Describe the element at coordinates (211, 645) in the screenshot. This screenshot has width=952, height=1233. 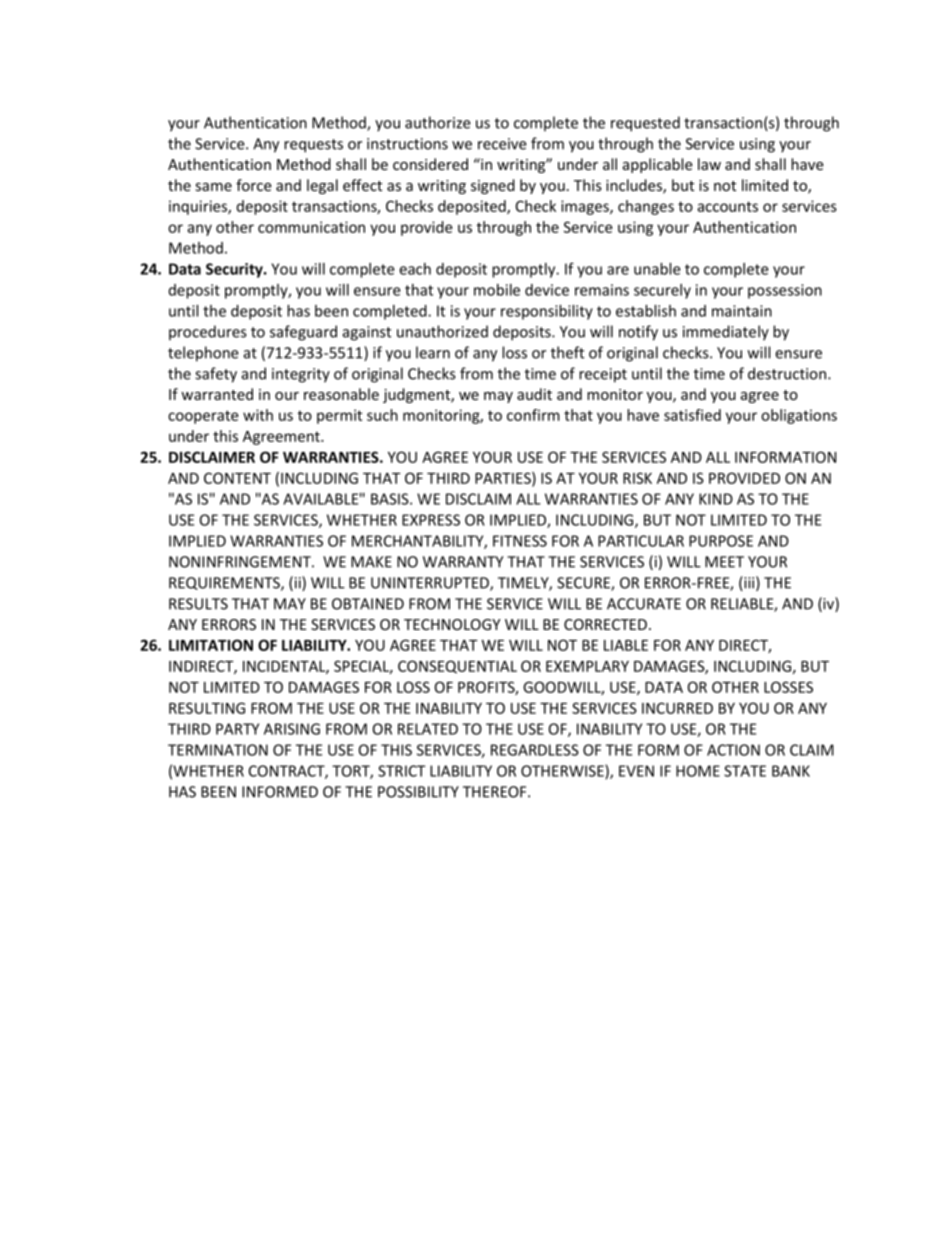
I see `LIMITATION` at that location.
